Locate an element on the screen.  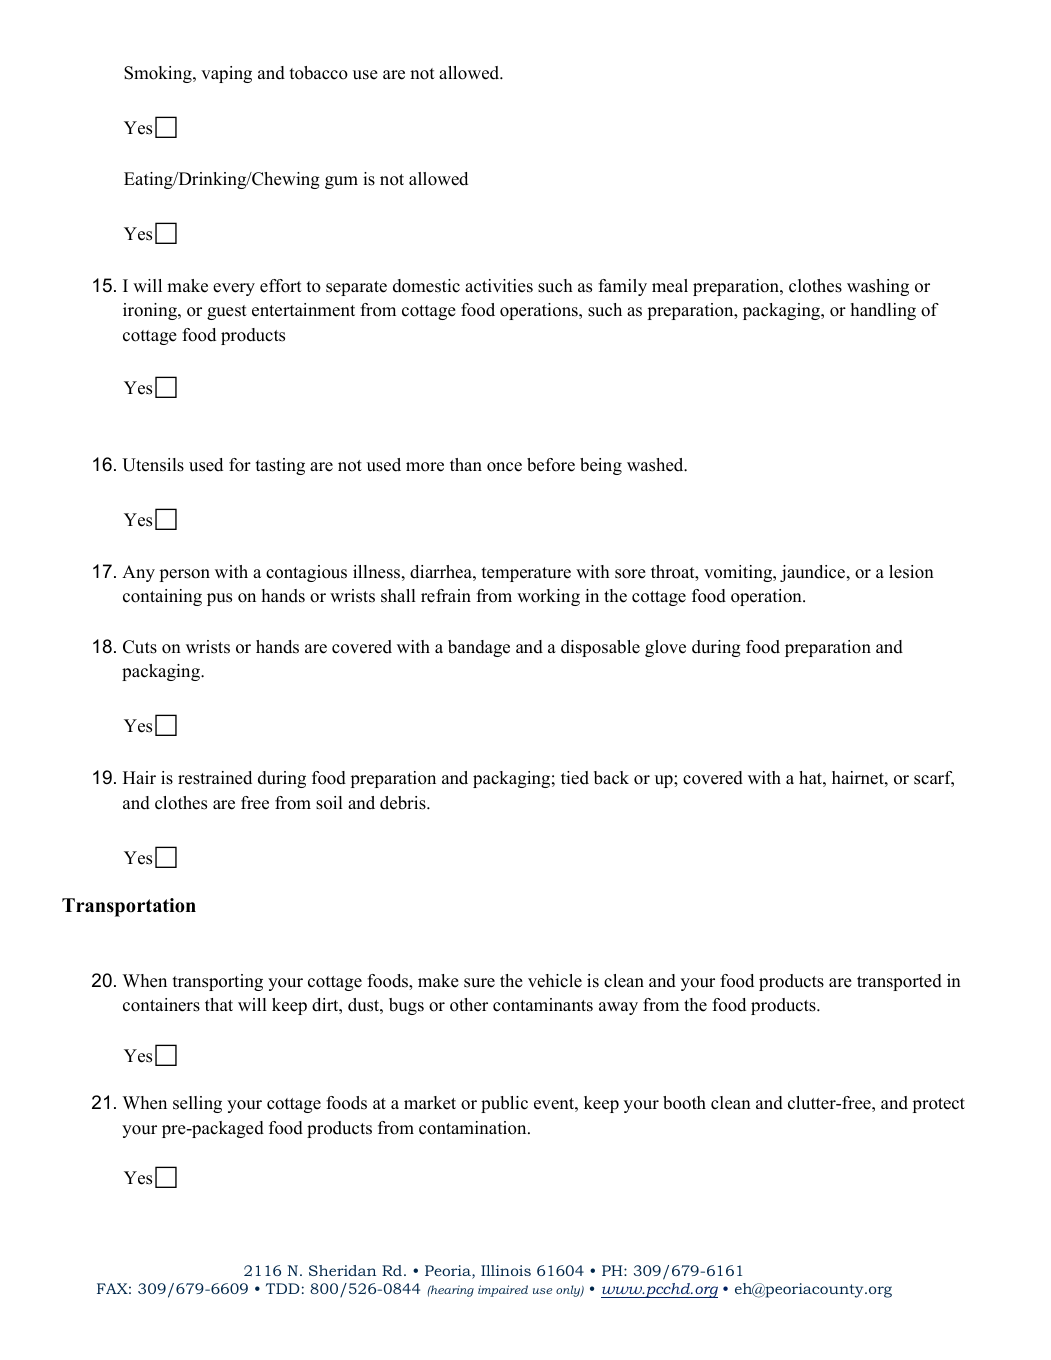
restrained is located at coordinates (215, 778).
